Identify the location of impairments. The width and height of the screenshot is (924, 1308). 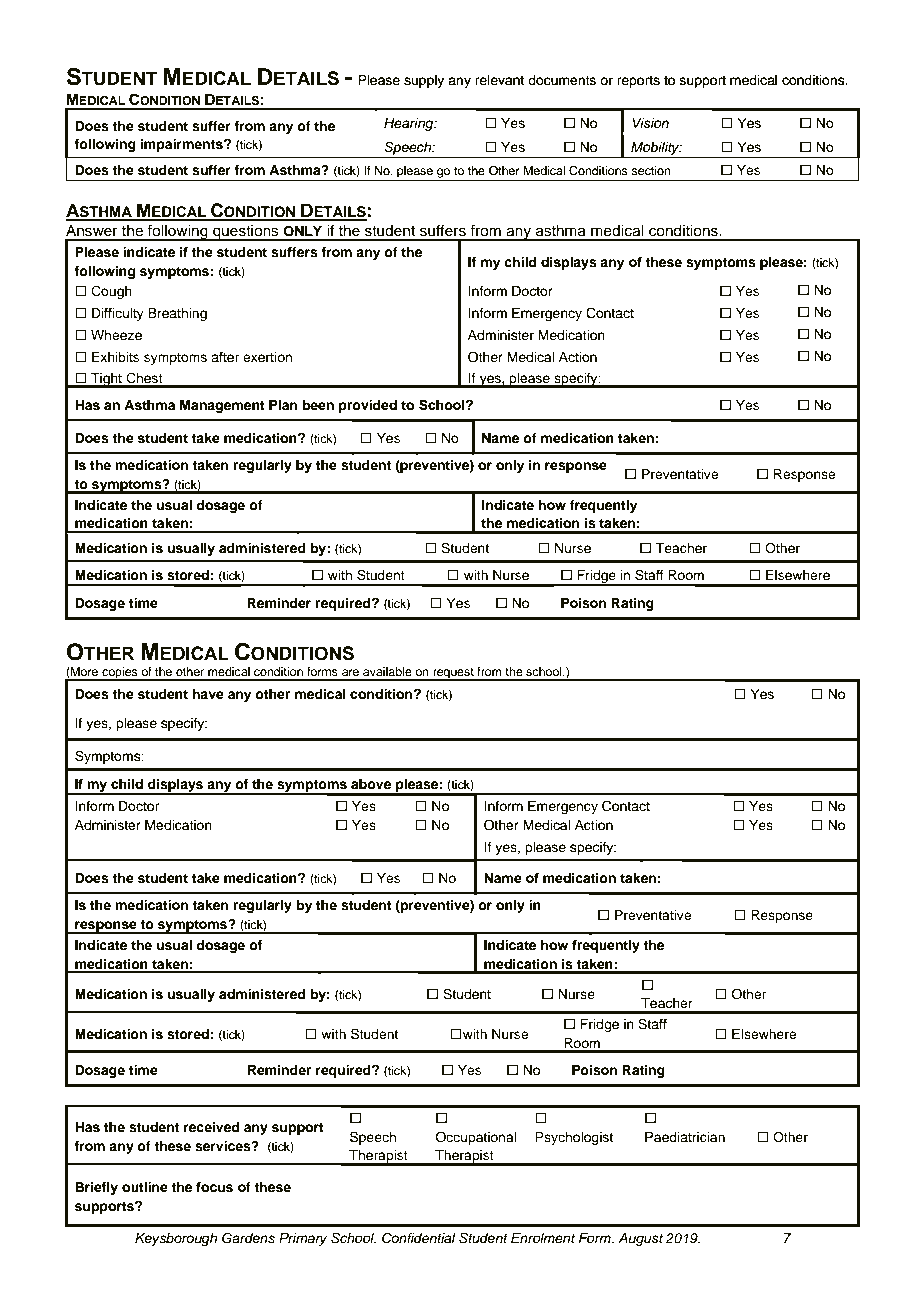
(183, 145).
